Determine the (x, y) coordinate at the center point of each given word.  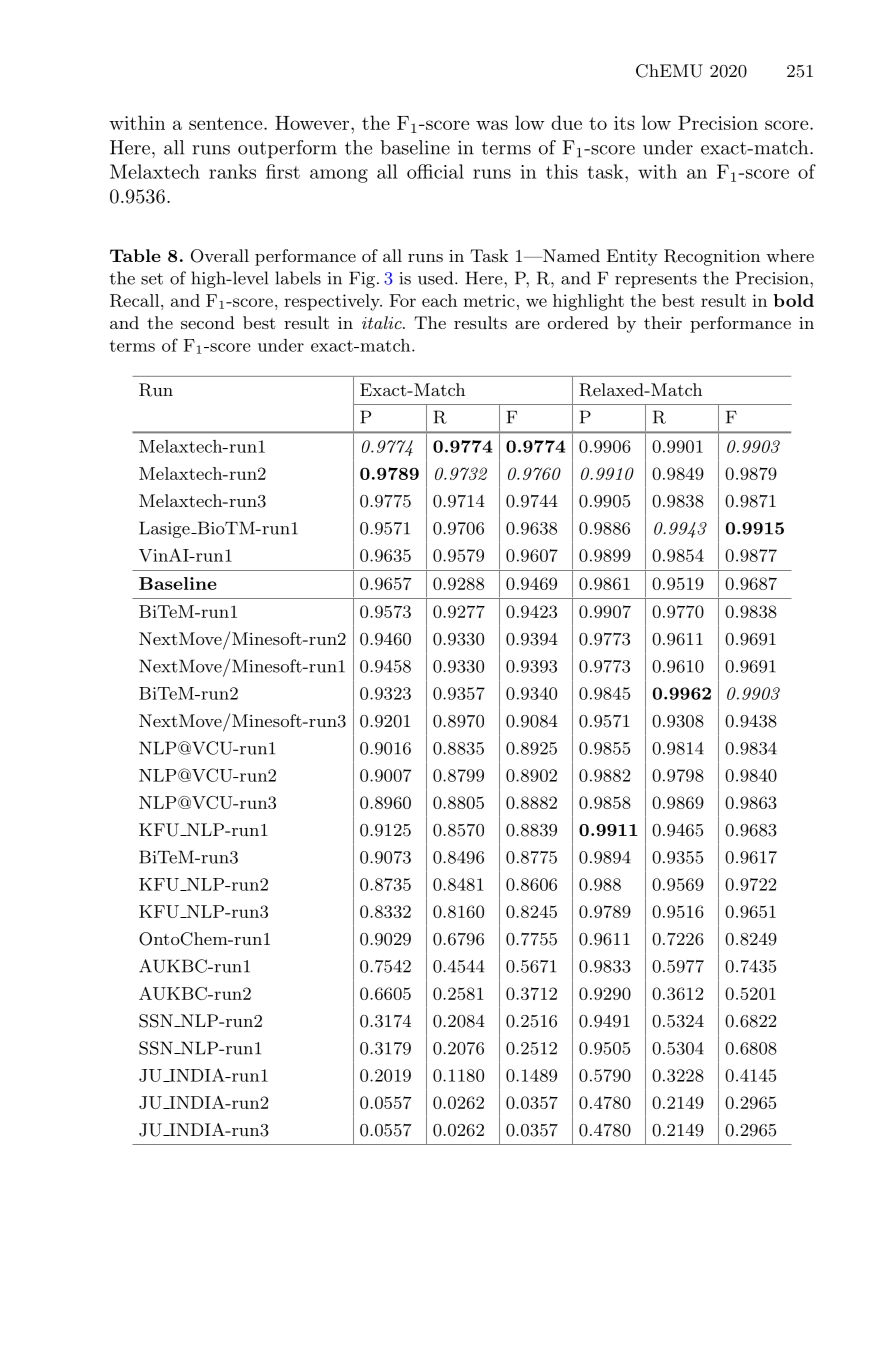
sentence (227, 123)
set (152, 279)
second (208, 322)
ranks (232, 171)
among (339, 176)
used (437, 278)
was (492, 125)
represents (656, 280)
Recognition (712, 257)
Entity (632, 257)
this (562, 171)
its (624, 123)
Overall (220, 256)
